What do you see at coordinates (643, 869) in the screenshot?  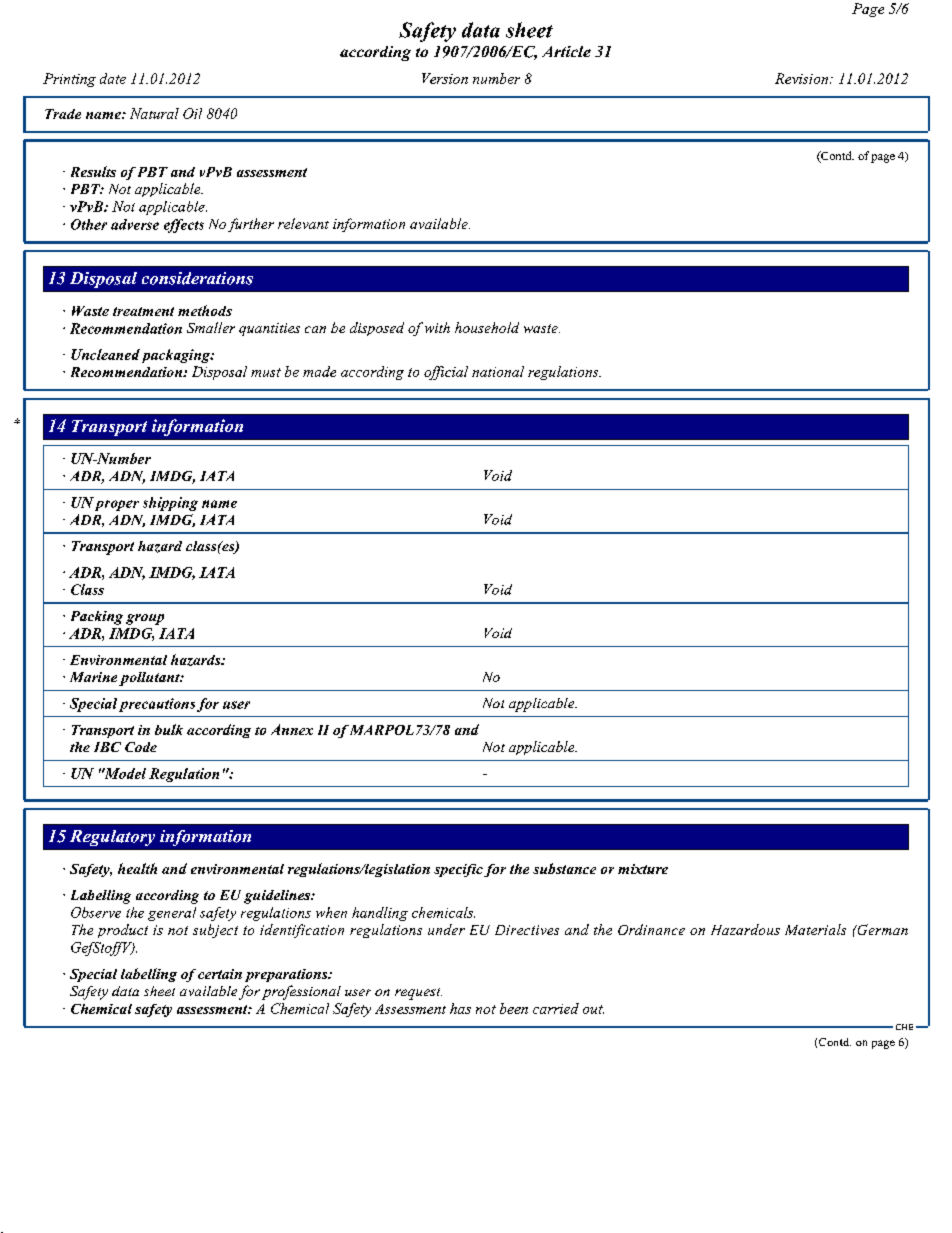 I see `mixture` at bounding box center [643, 869].
